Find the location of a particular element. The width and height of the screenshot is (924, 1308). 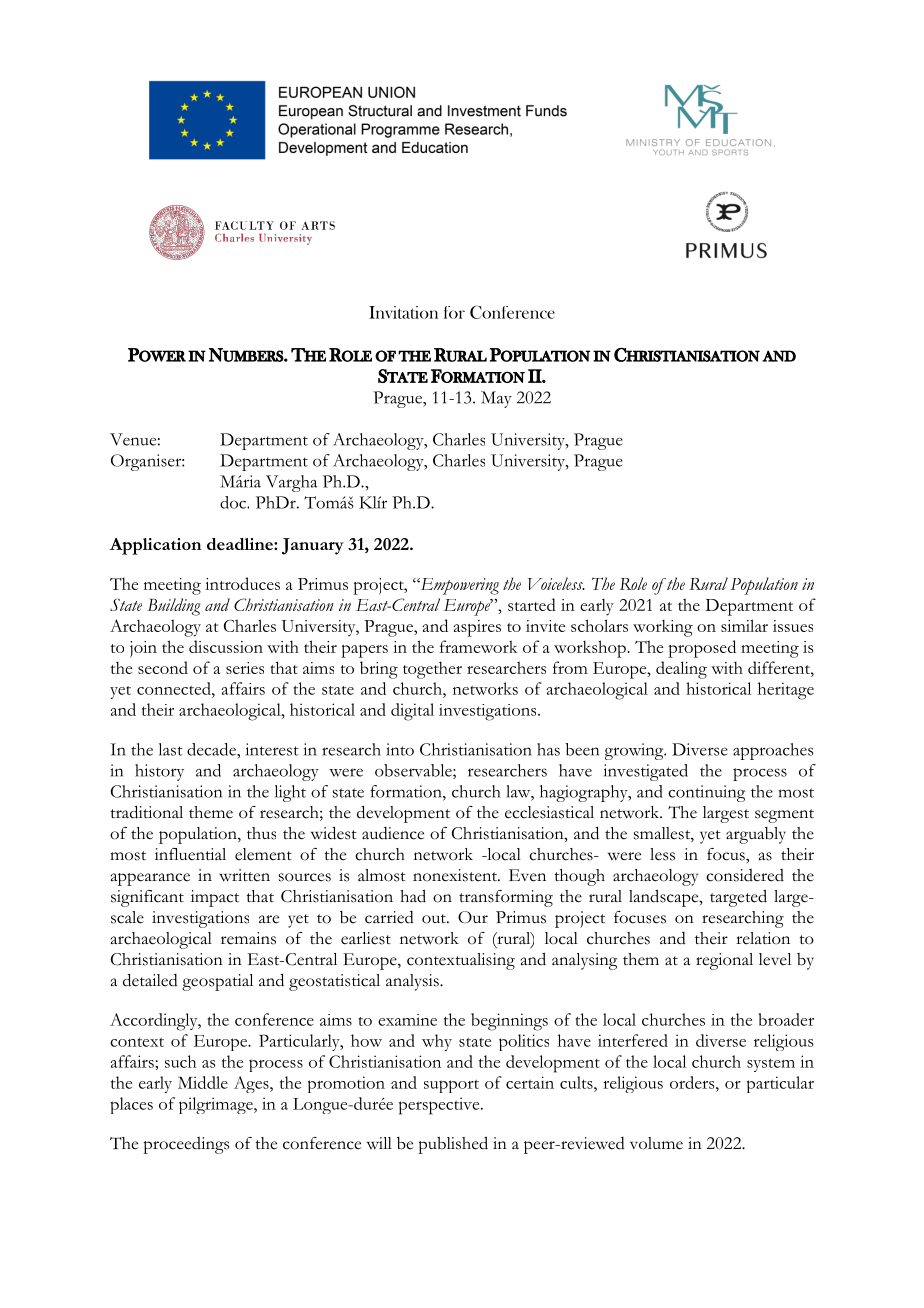

Invitation is located at coordinates (403, 312).
